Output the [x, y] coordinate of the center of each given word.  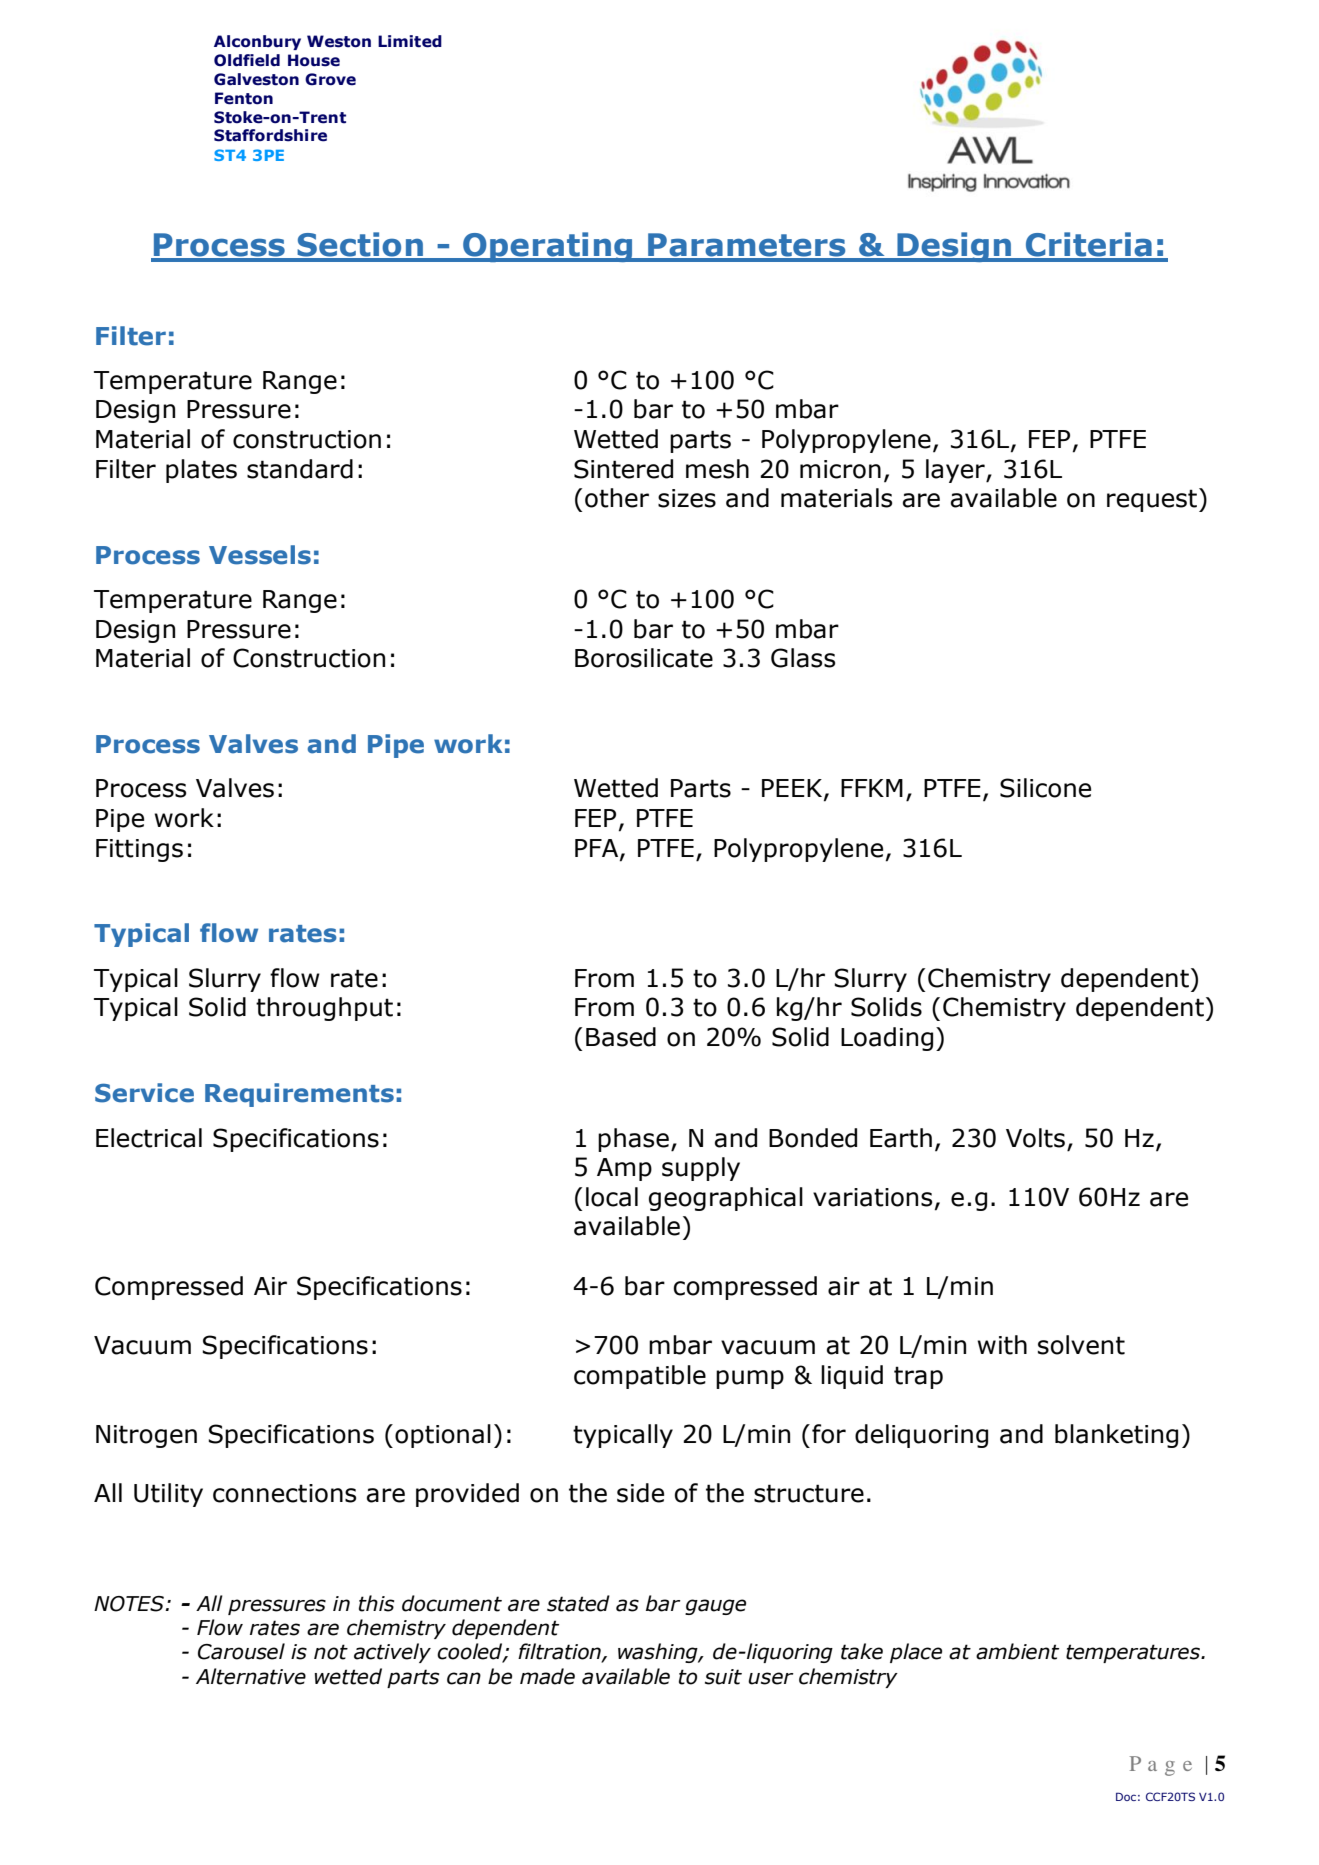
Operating [548, 247]
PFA [598, 849]
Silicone [1045, 788]
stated [578, 1603]
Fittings [139, 850]
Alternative [251, 1676]
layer [956, 471]
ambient [1017, 1651]
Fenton [244, 98]
